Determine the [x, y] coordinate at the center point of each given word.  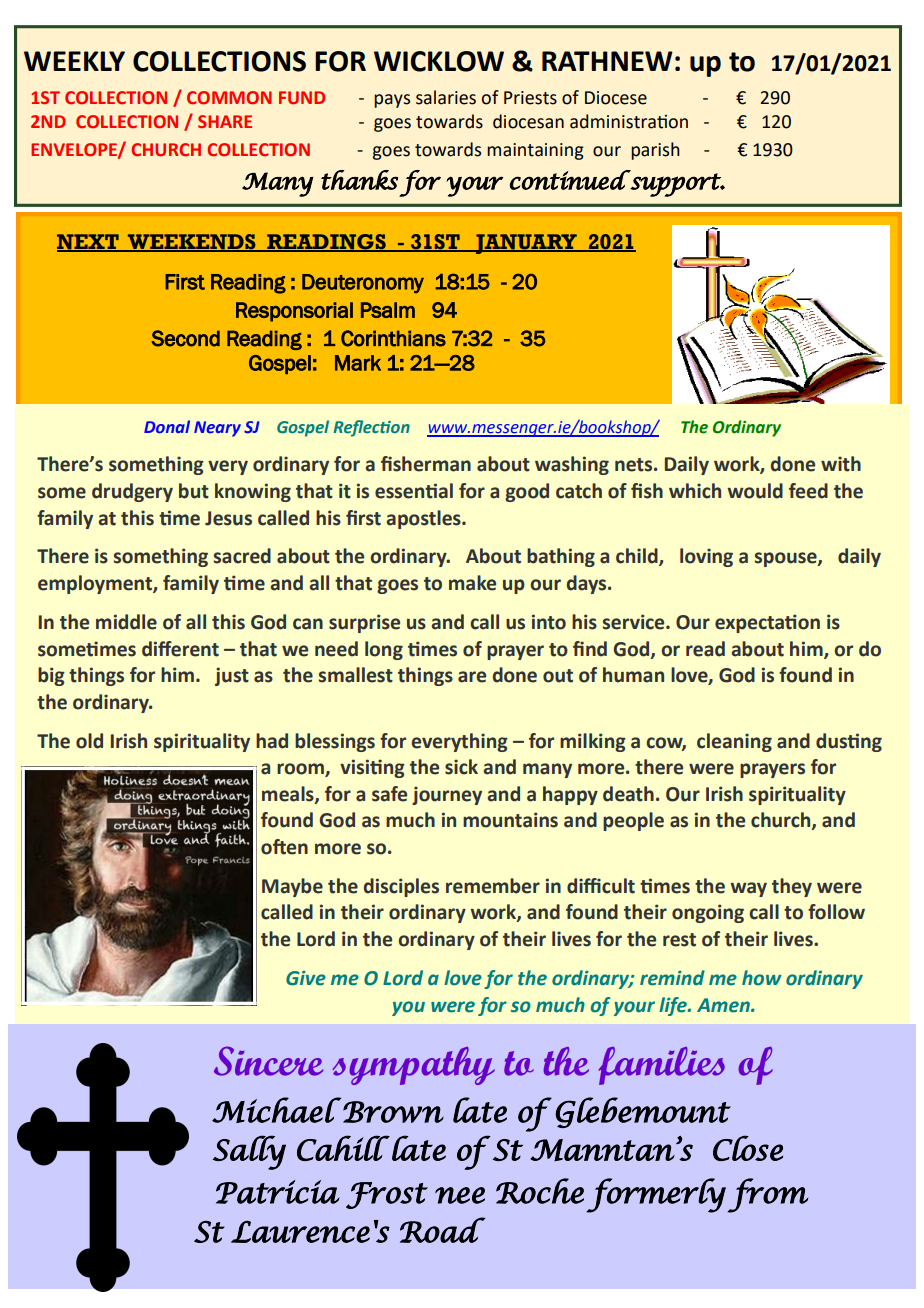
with [841, 464]
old [89, 741]
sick [461, 767]
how [762, 978]
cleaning [734, 742]
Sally [249, 1152]
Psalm [388, 310]
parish [655, 151]
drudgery [132, 492]
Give [306, 978]
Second [185, 338]
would [755, 491]
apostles [424, 519]
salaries [446, 97]
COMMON [229, 98]
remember [493, 886]
